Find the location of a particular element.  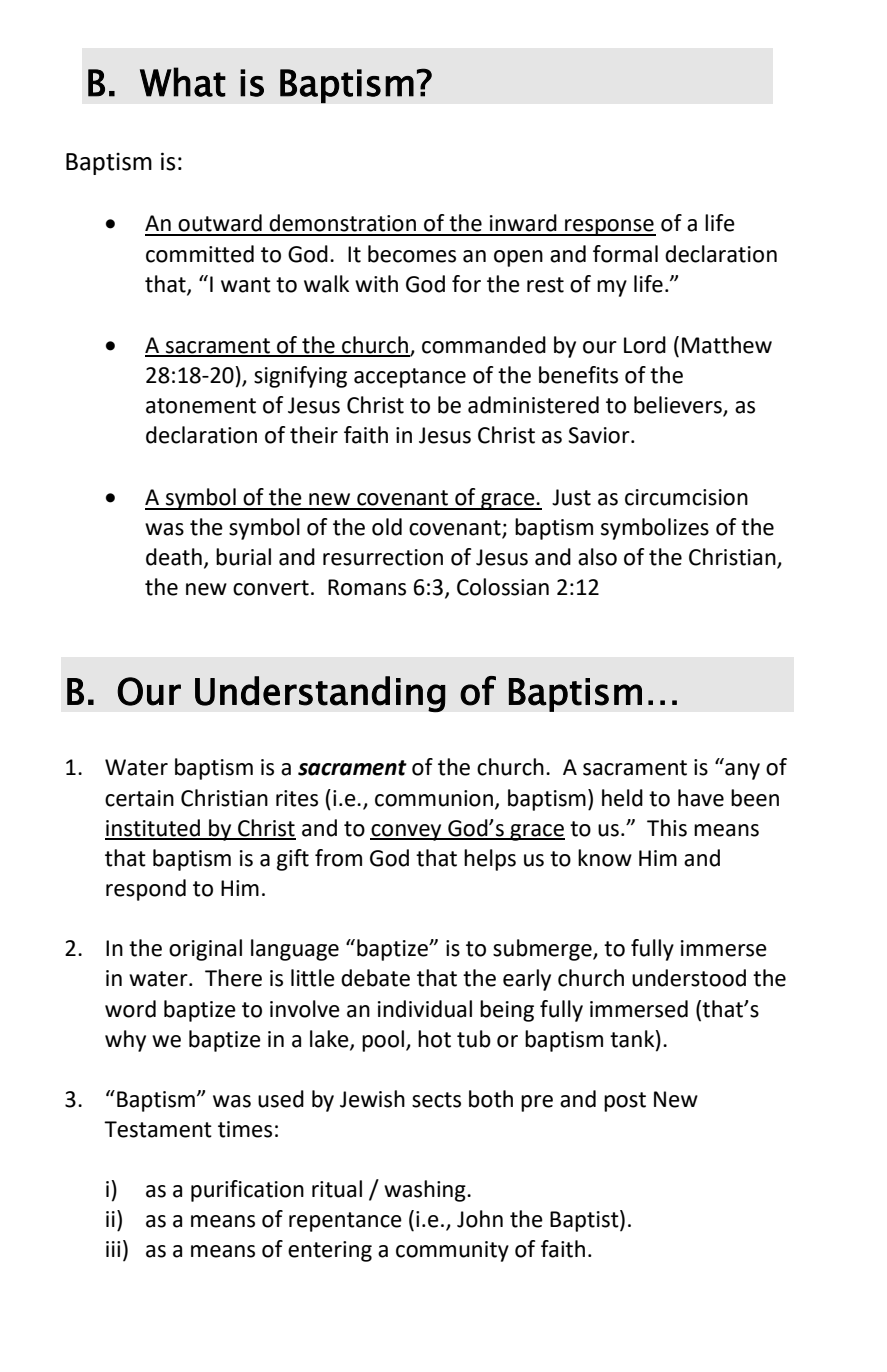

believers is located at coordinates (679, 406).
